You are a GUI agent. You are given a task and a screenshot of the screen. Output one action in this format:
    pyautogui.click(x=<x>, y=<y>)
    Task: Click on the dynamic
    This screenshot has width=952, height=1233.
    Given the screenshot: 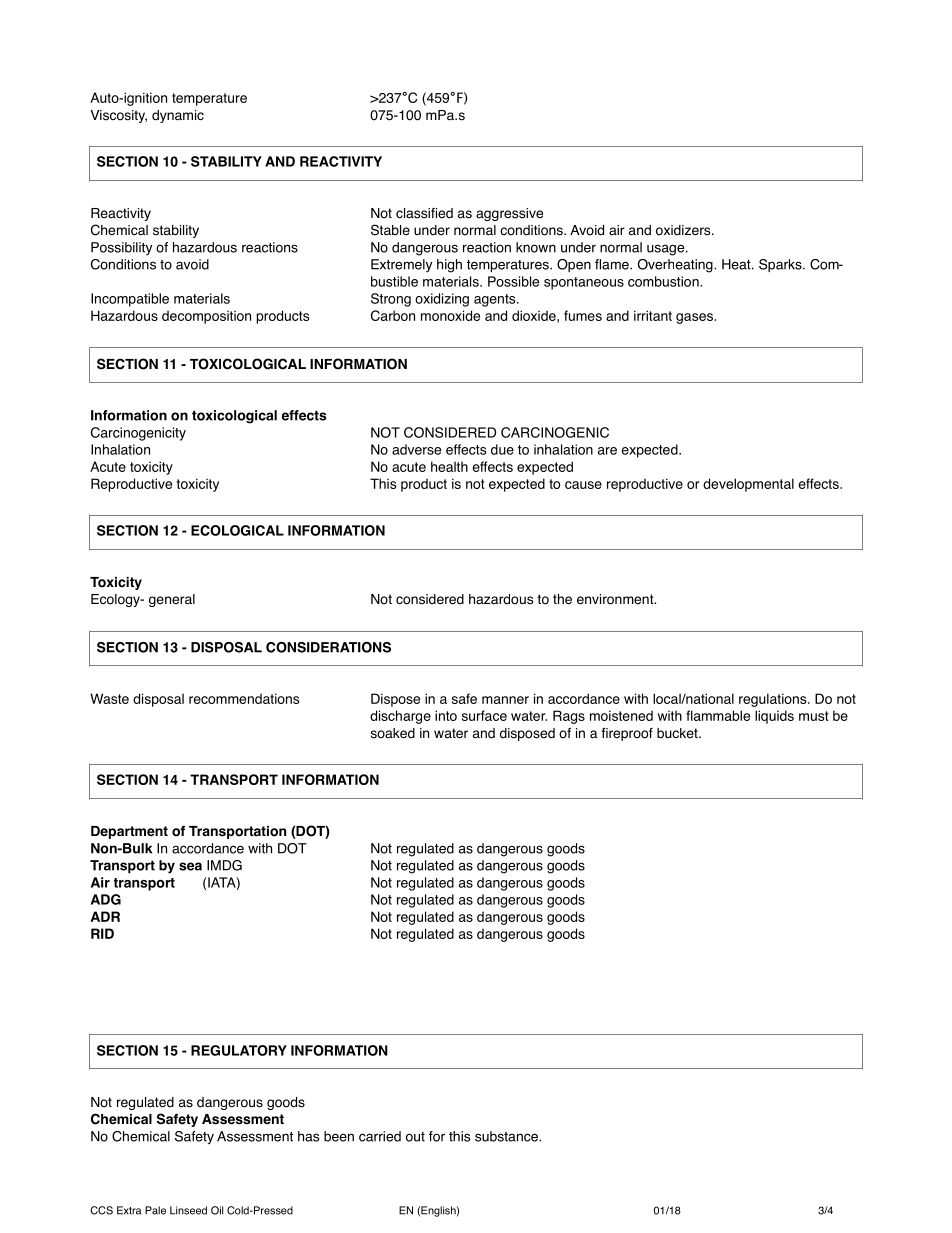 What is the action you would take?
    pyautogui.click(x=178, y=116)
